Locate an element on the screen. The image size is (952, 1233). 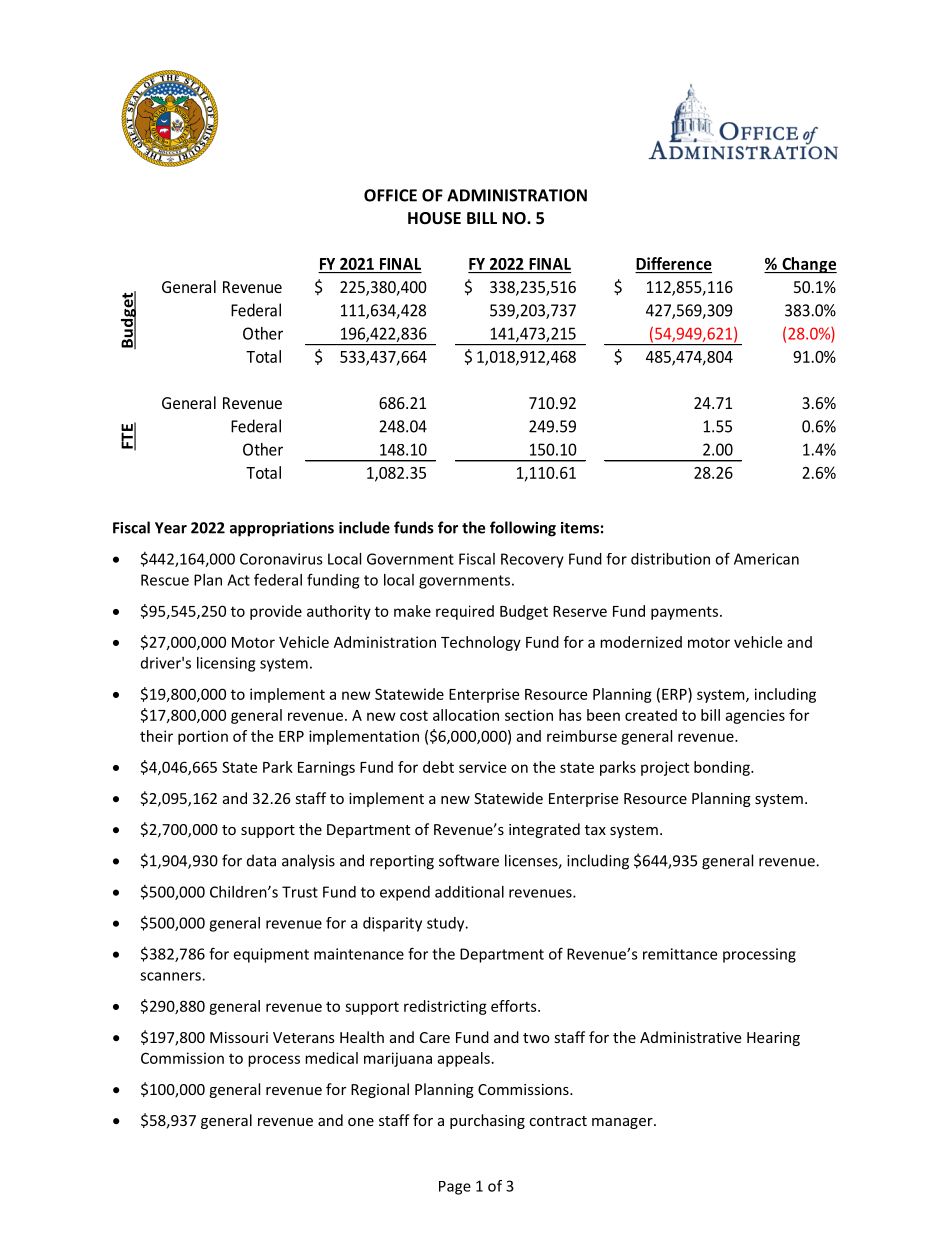
allocation is located at coordinates (466, 715).
